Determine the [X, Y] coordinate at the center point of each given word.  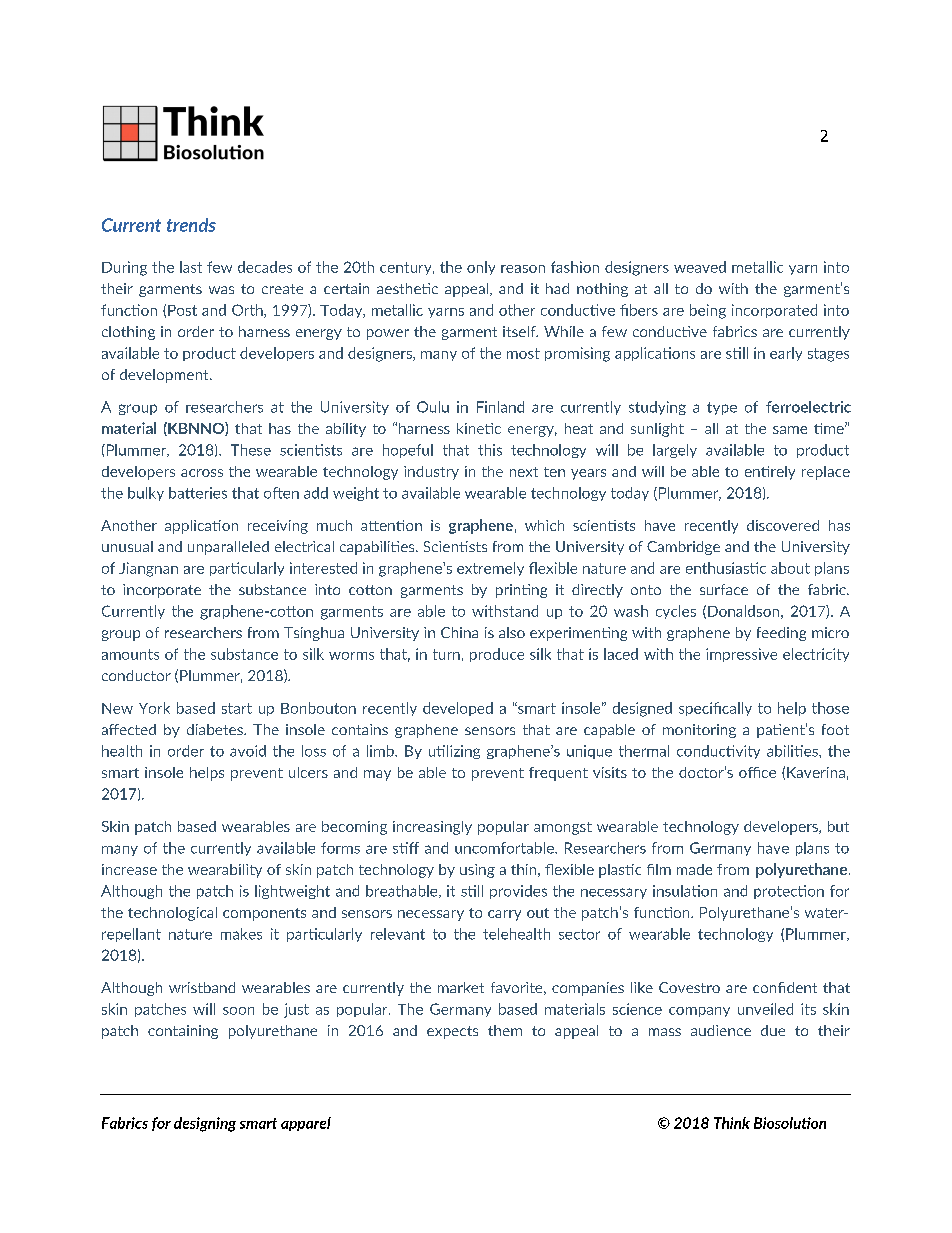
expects [452, 1032]
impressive [741, 655]
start [237, 708]
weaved [700, 267]
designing [205, 1124]
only [481, 268]
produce [497, 655]
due [773, 1030]
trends [191, 225]
